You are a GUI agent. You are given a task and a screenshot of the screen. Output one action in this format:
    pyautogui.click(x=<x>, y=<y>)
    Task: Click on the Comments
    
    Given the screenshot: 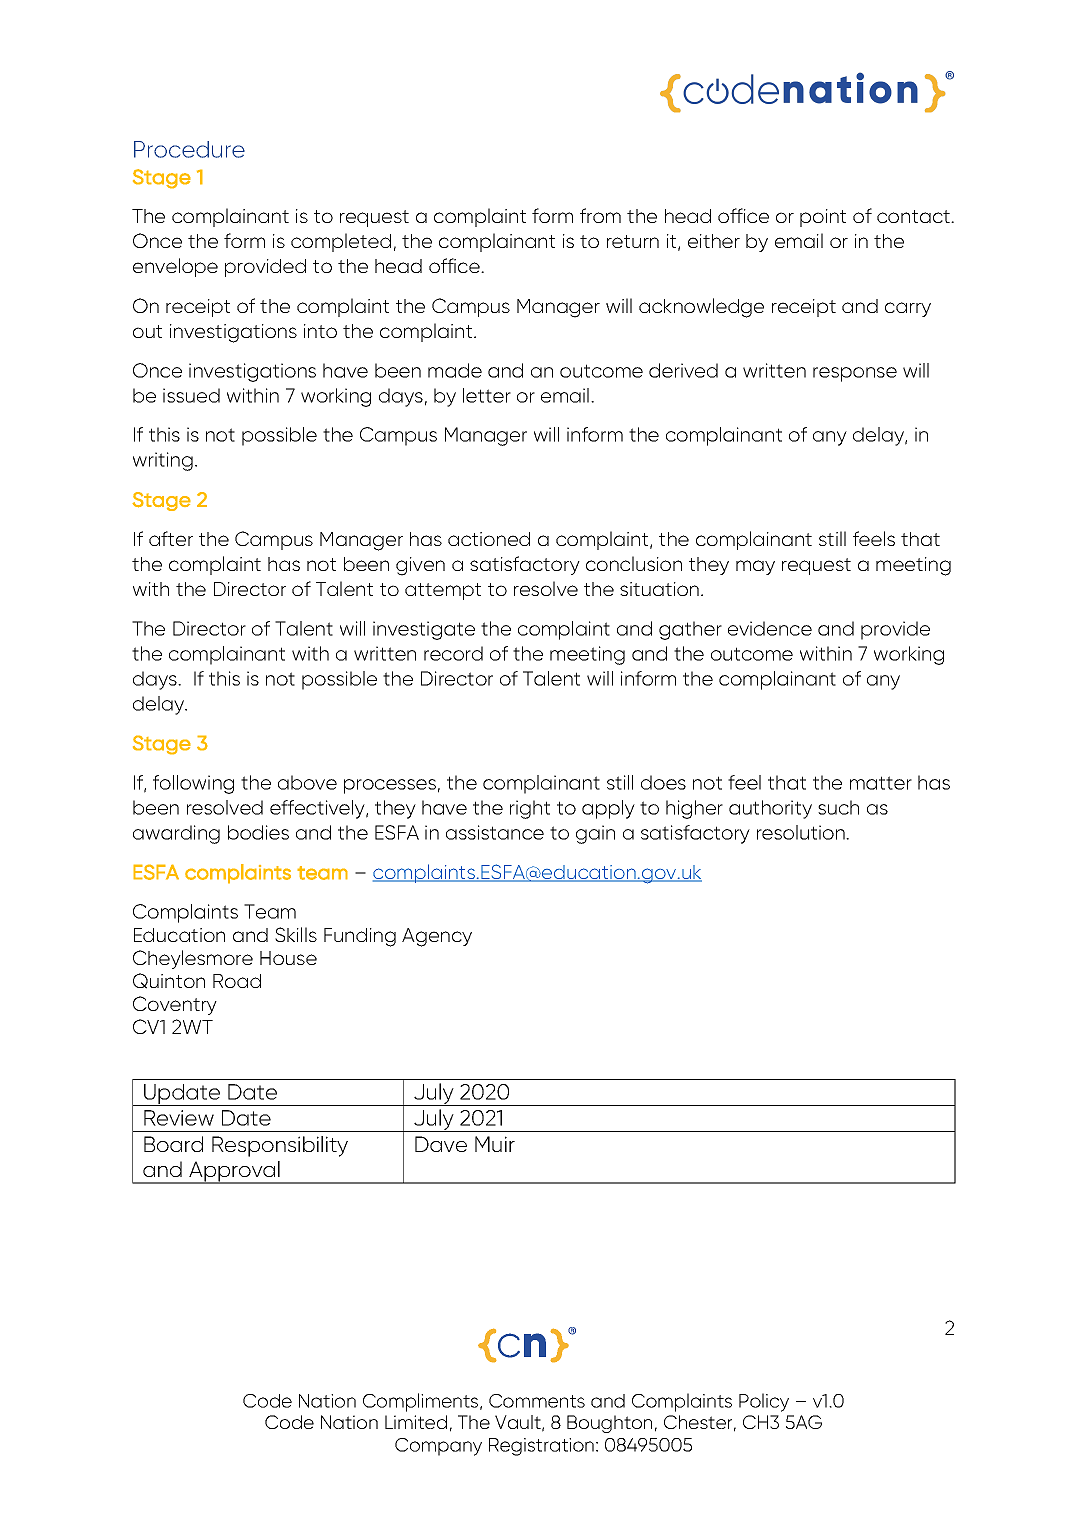 What is the action you would take?
    pyautogui.click(x=537, y=1401)
